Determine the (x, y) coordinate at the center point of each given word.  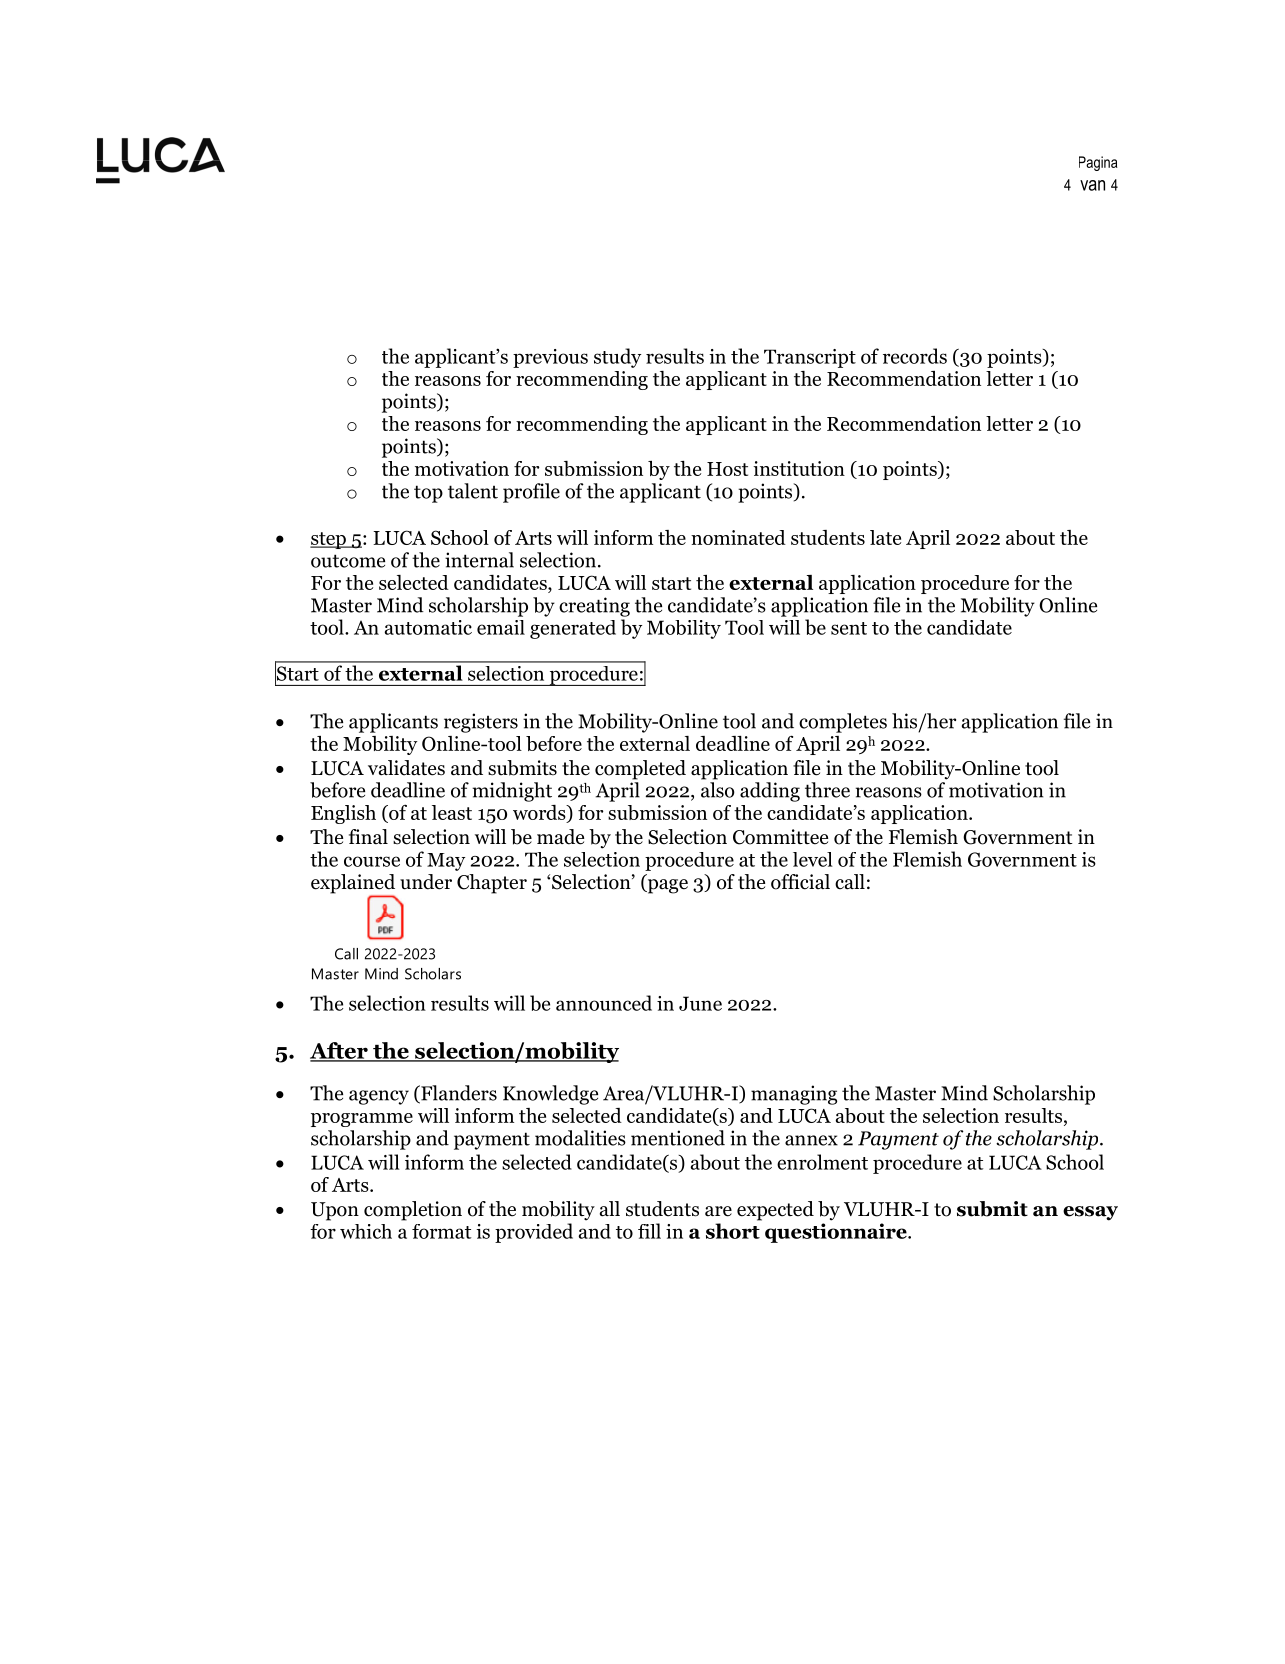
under (426, 882)
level (813, 859)
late (885, 537)
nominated (738, 537)
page (666, 886)
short (733, 1231)
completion (413, 1211)
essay (1090, 1213)
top (428, 494)
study (617, 358)
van (1092, 185)
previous (550, 358)
